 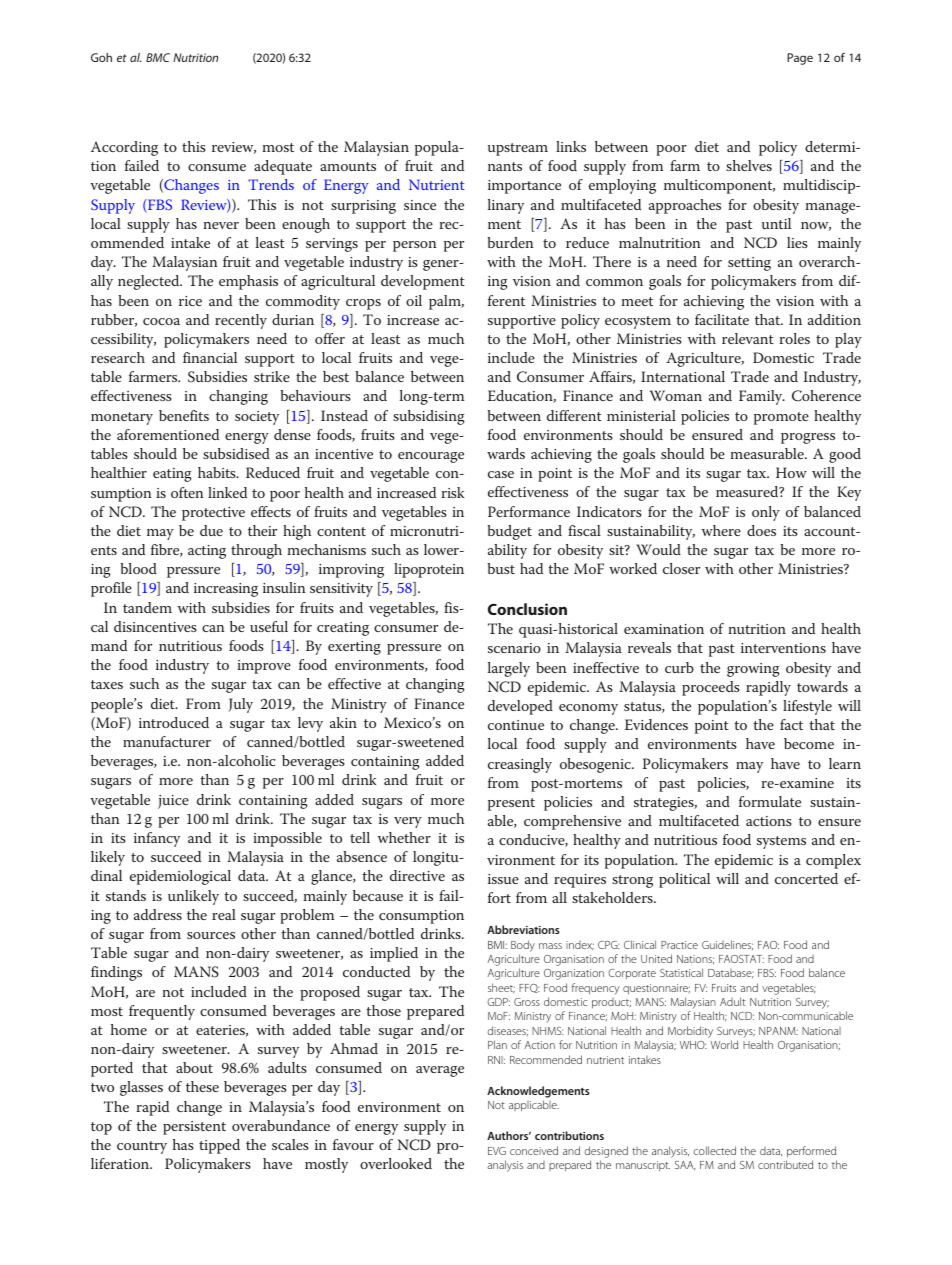 What do you see at coordinates (452, 492) in the screenshot?
I see `risk` at bounding box center [452, 492].
